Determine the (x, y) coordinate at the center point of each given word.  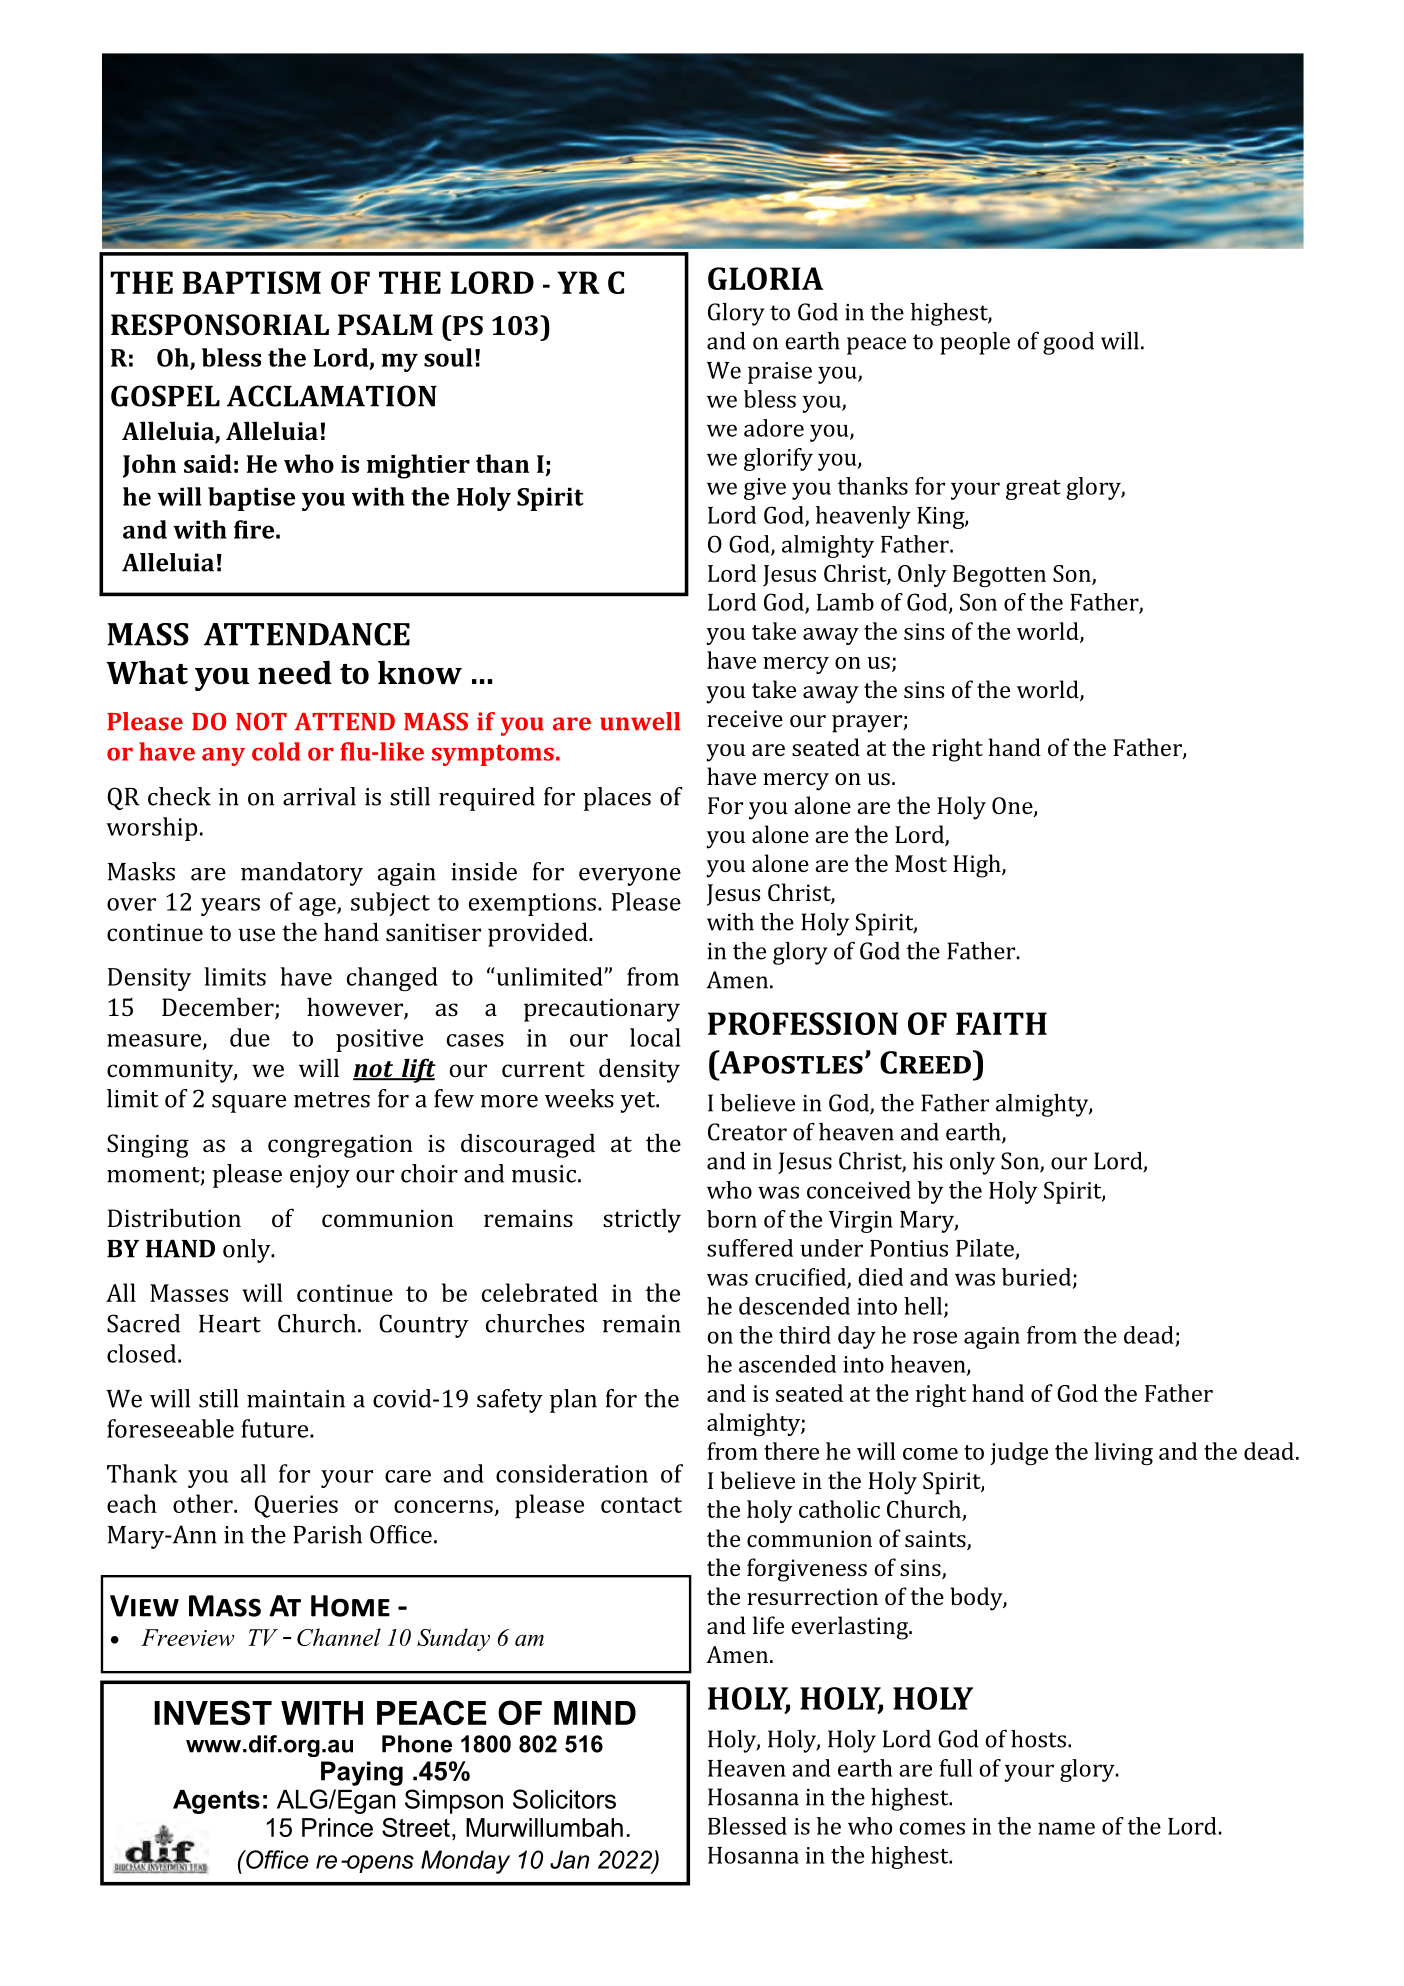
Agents (216, 1802)
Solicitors (564, 1799)
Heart (230, 1324)
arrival (319, 796)
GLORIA (765, 278)
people (975, 343)
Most (921, 863)
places (617, 799)
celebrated (540, 1292)
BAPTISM (252, 282)
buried (1036, 1277)
